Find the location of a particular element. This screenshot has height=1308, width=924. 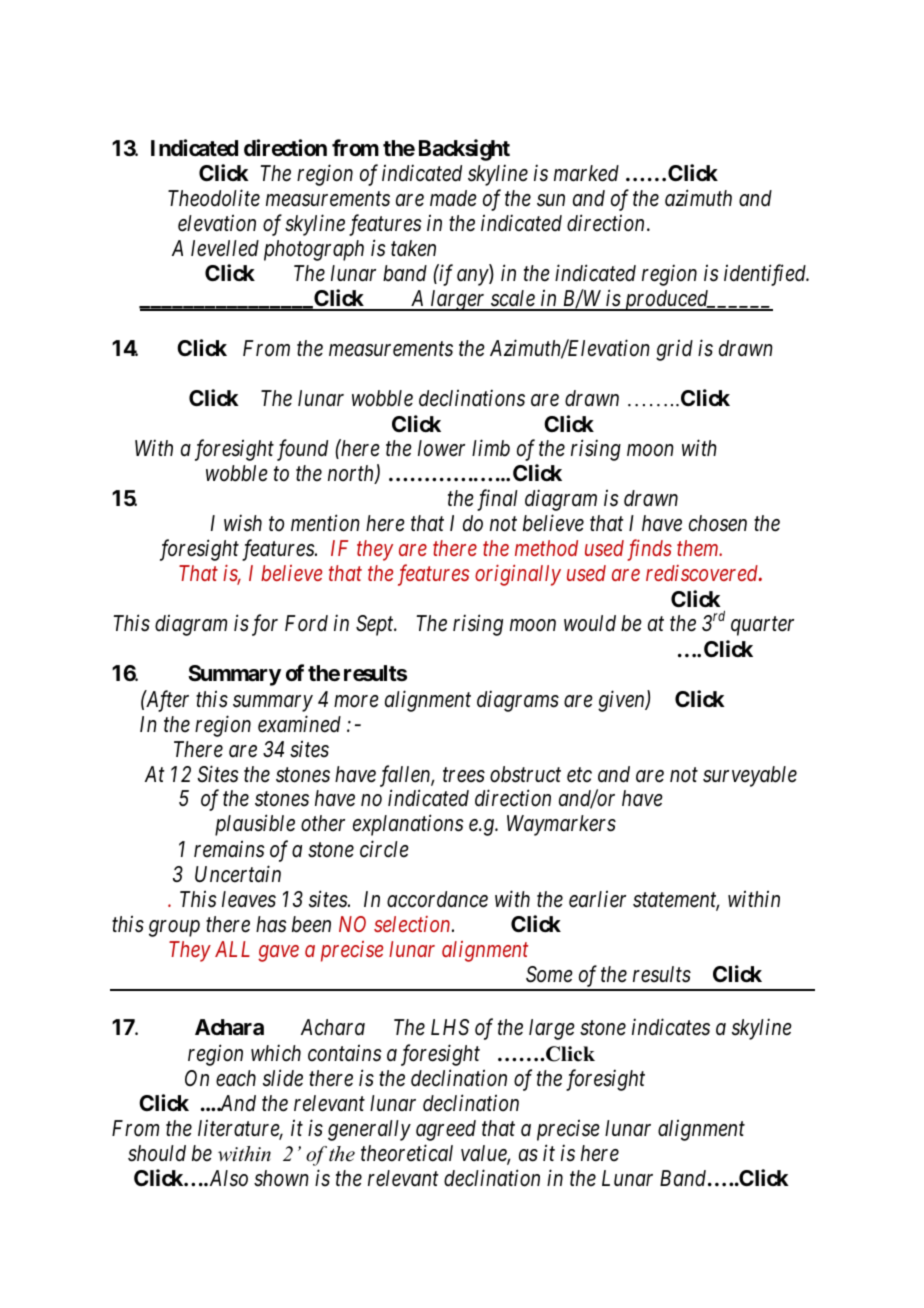

agreed is located at coordinates (446, 1130).
